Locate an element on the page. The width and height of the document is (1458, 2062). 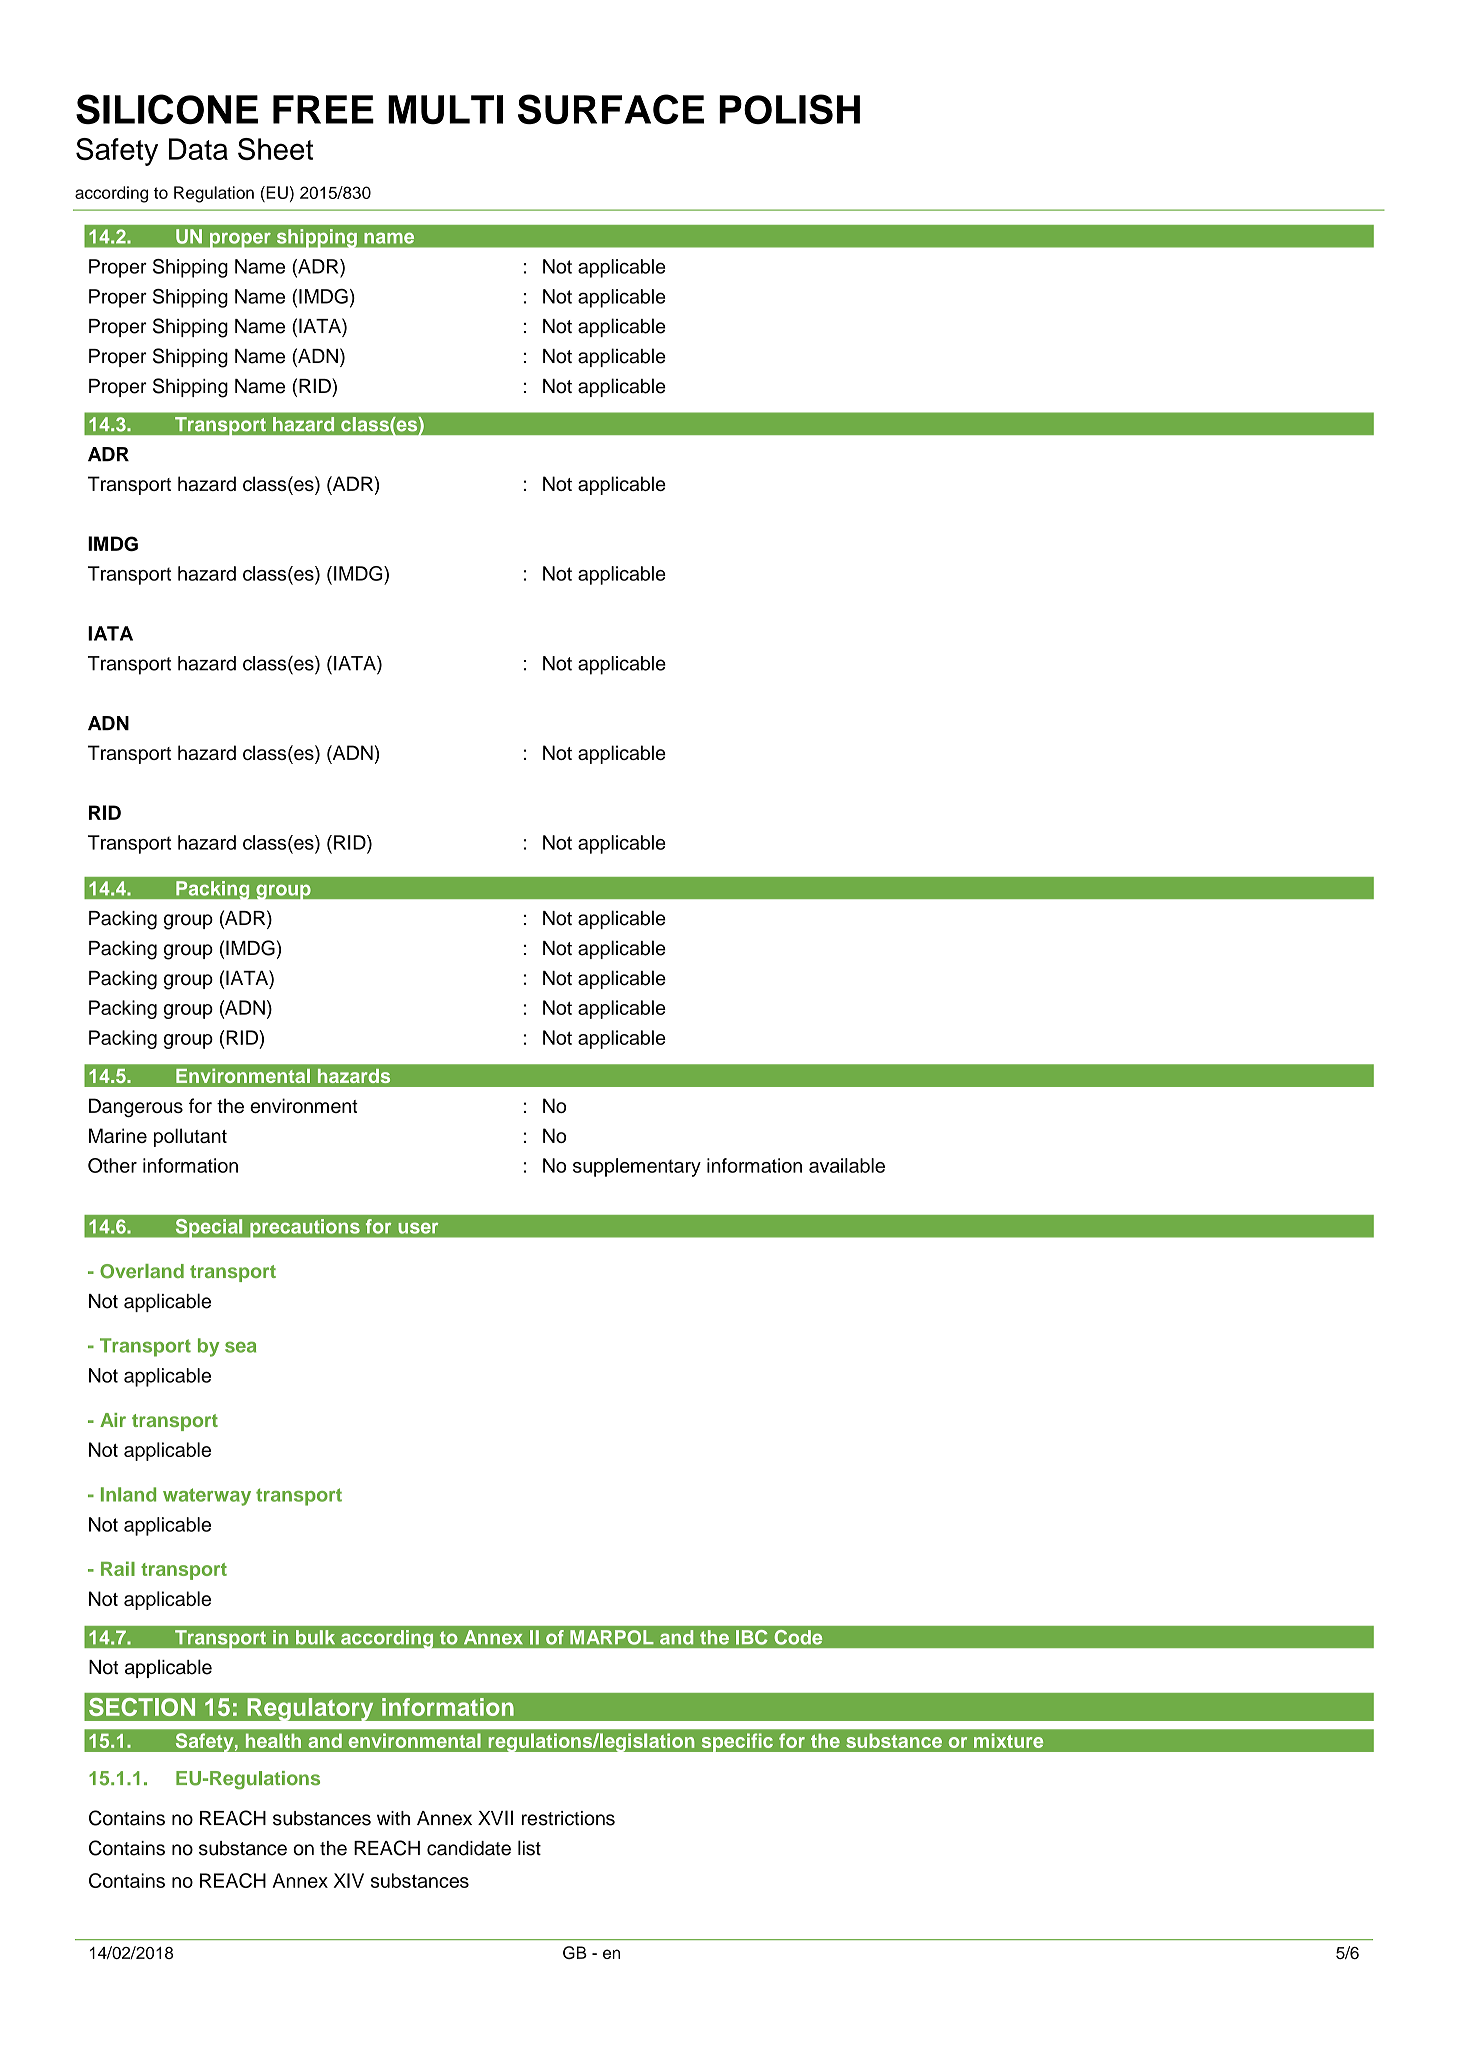
available is located at coordinates (847, 1165).
